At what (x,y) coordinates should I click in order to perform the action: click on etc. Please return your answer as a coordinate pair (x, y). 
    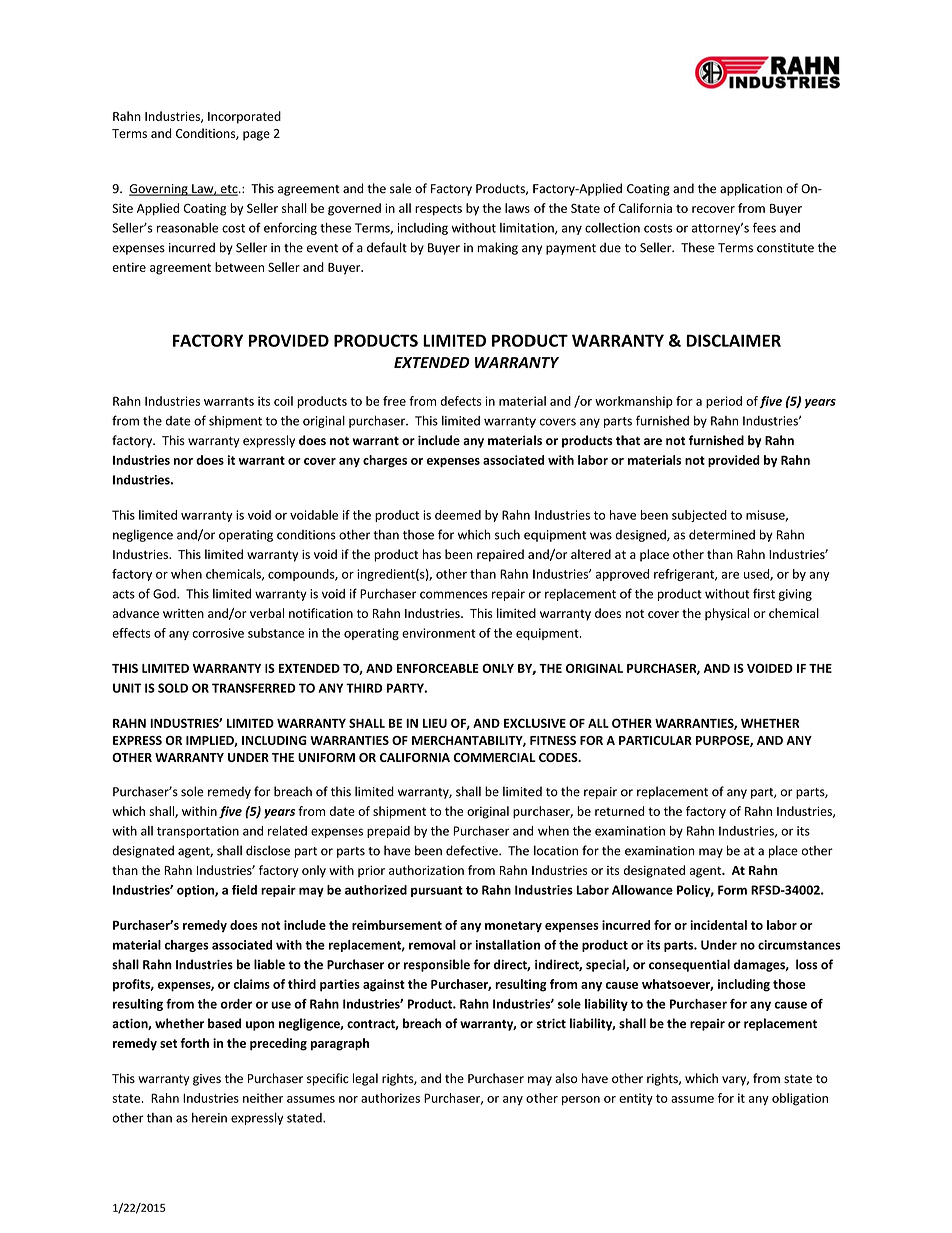
    Looking at the image, I should click on (229, 190).
